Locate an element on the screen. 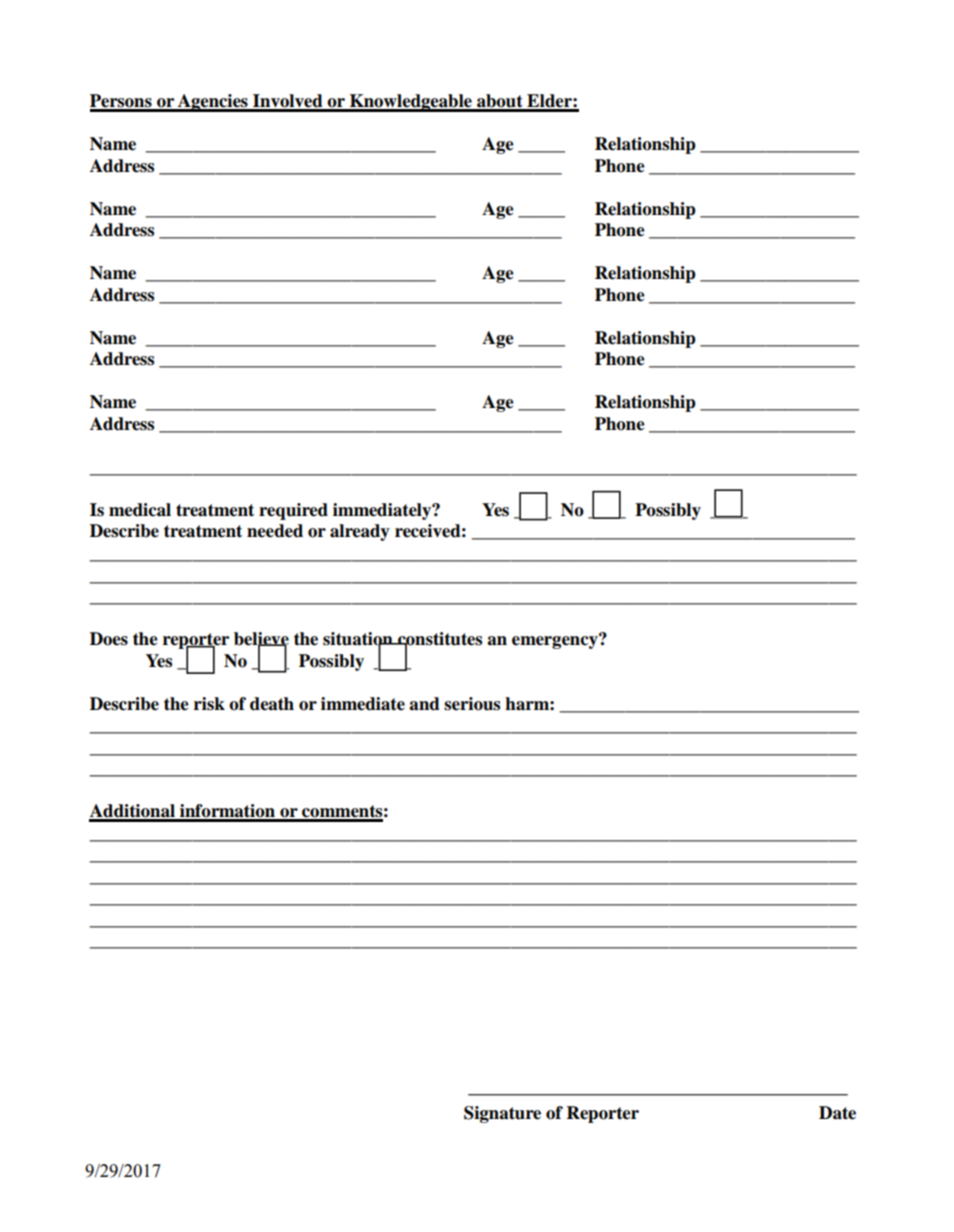 This screenshot has height=1232, width=954. emergency is located at coordinates (556, 641).
